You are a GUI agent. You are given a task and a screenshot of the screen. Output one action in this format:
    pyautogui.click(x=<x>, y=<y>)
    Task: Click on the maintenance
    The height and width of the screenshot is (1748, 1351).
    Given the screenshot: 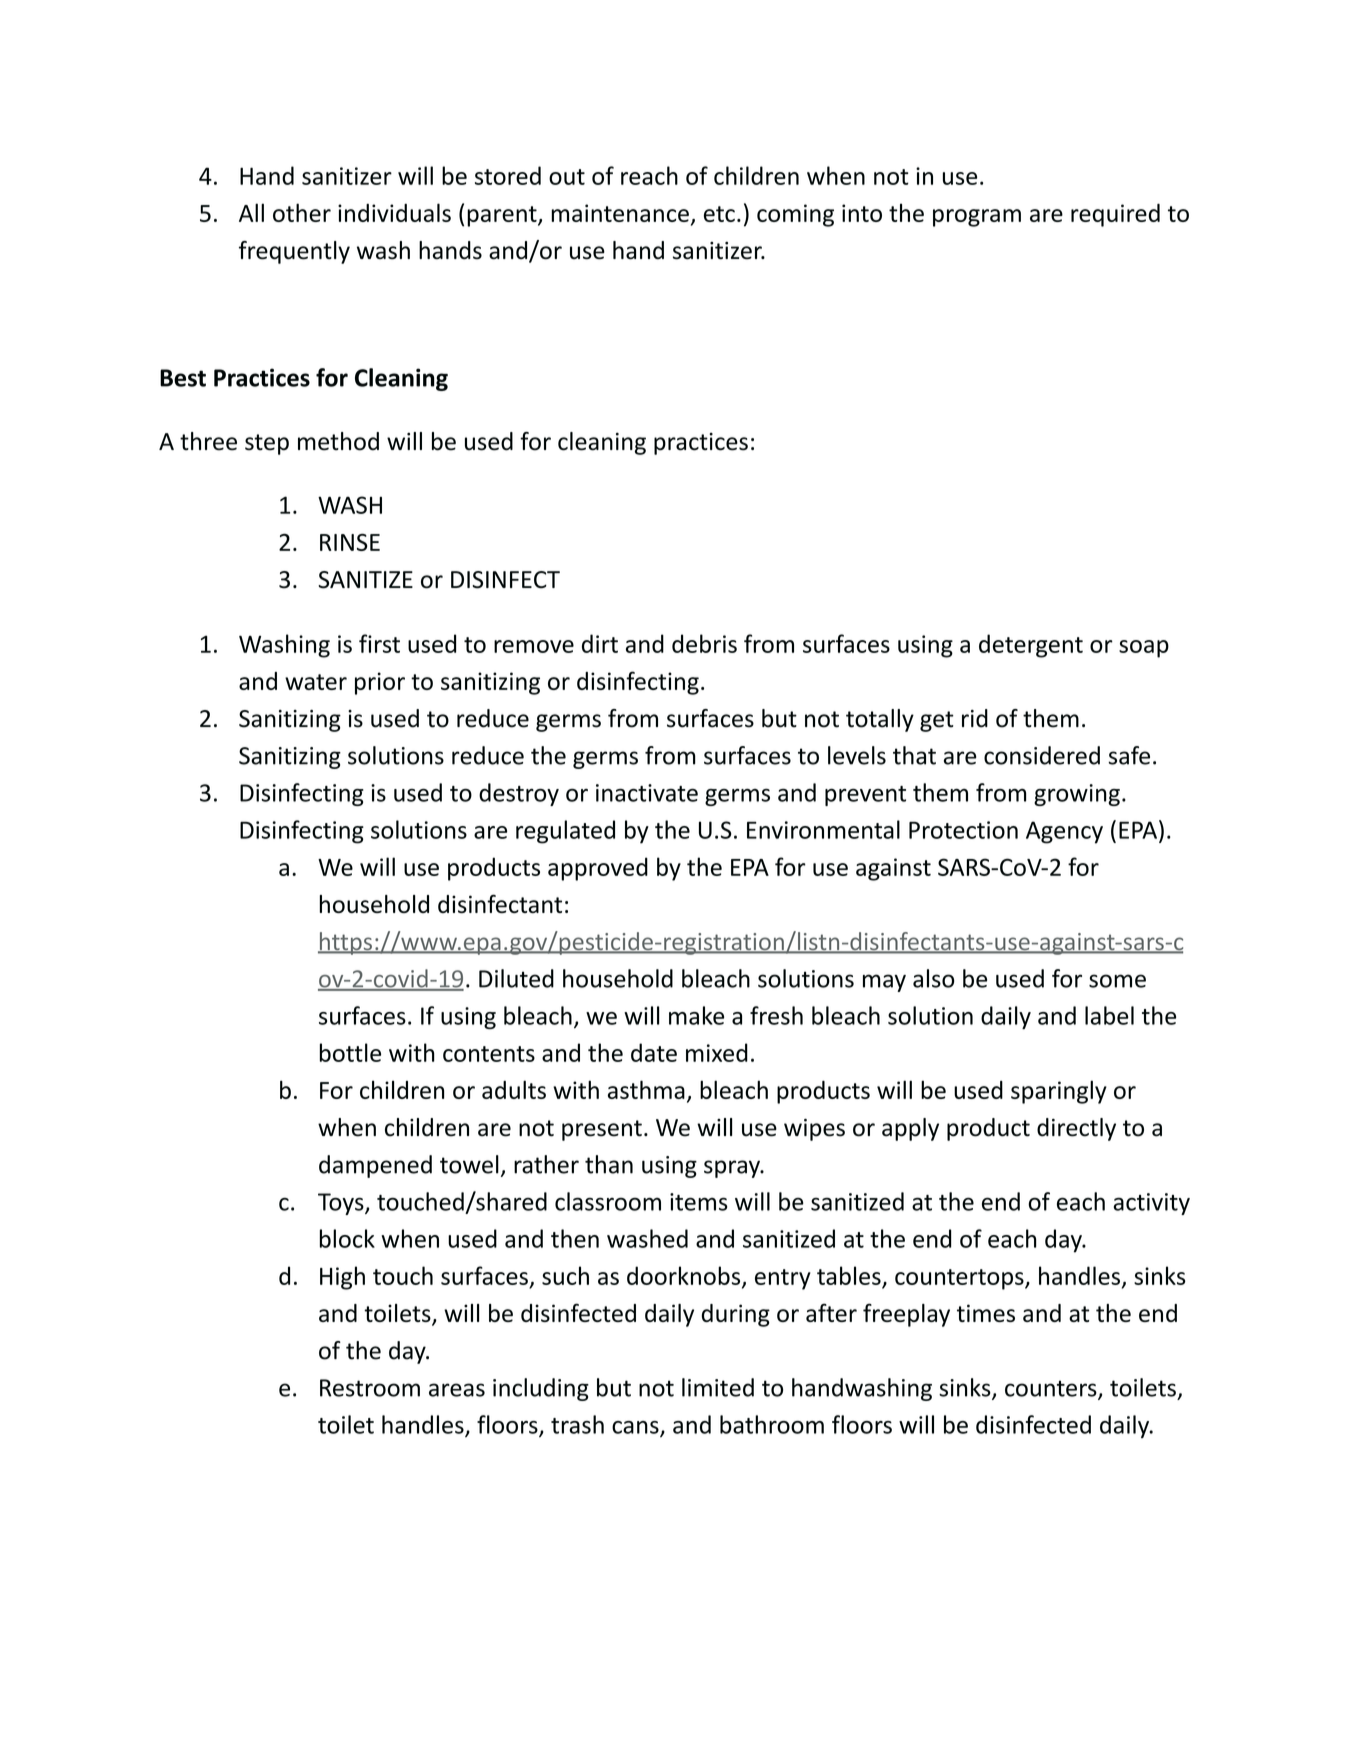 What is the action you would take?
    pyautogui.click(x=620, y=213)
